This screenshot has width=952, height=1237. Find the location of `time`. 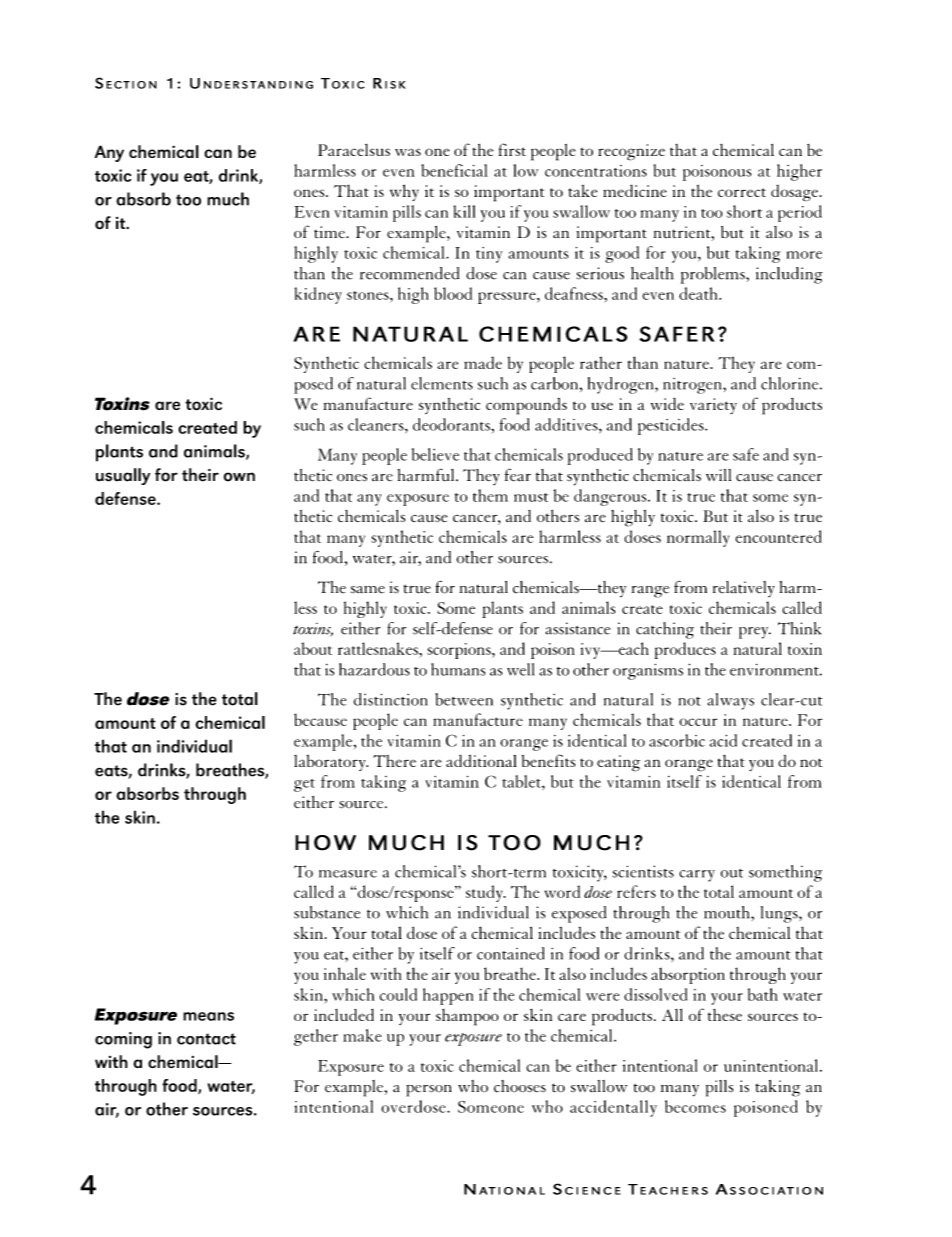

time is located at coordinates (330, 232).
